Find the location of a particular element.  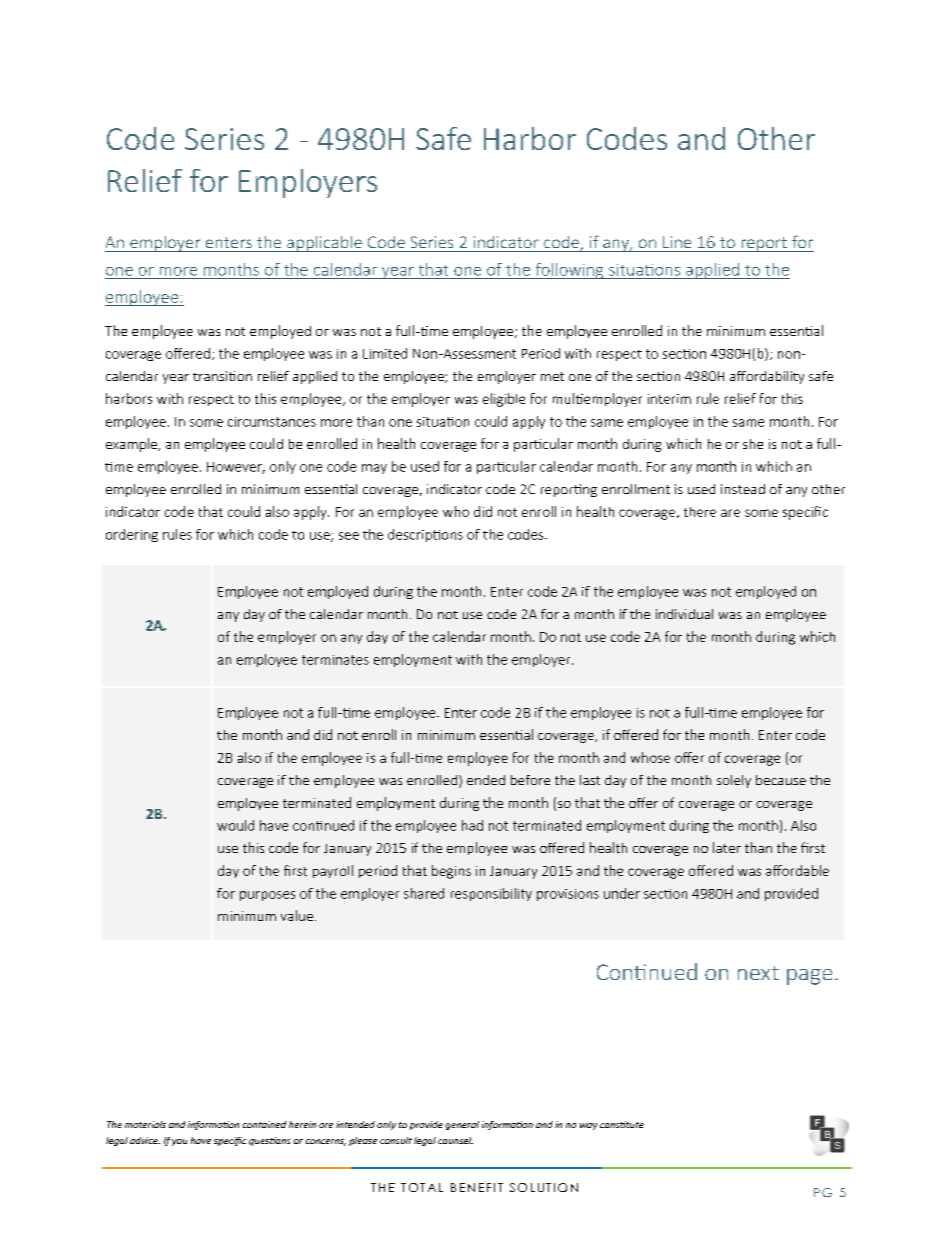

following is located at coordinates (569, 271).
